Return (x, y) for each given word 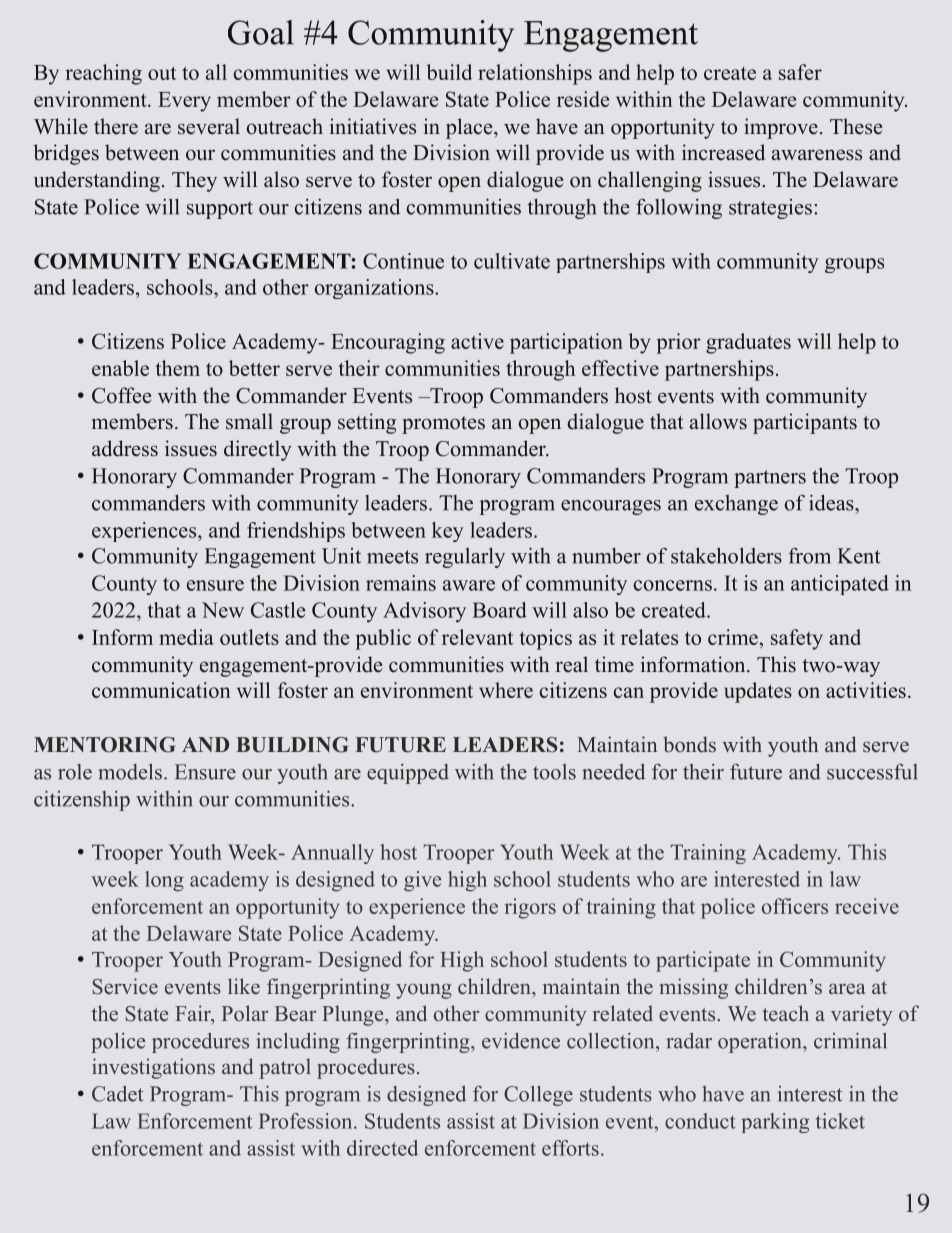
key (448, 532)
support (220, 210)
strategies (770, 209)
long (164, 881)
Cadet (117, 1094)
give (422, 881)
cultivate (512, 261)
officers (795, 906)
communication (161, 690)
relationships (535, 74)
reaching (103, 74)
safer (800, 72)
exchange (736, 505)
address (125, 448)
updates (758, 692)
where (506, 690)
